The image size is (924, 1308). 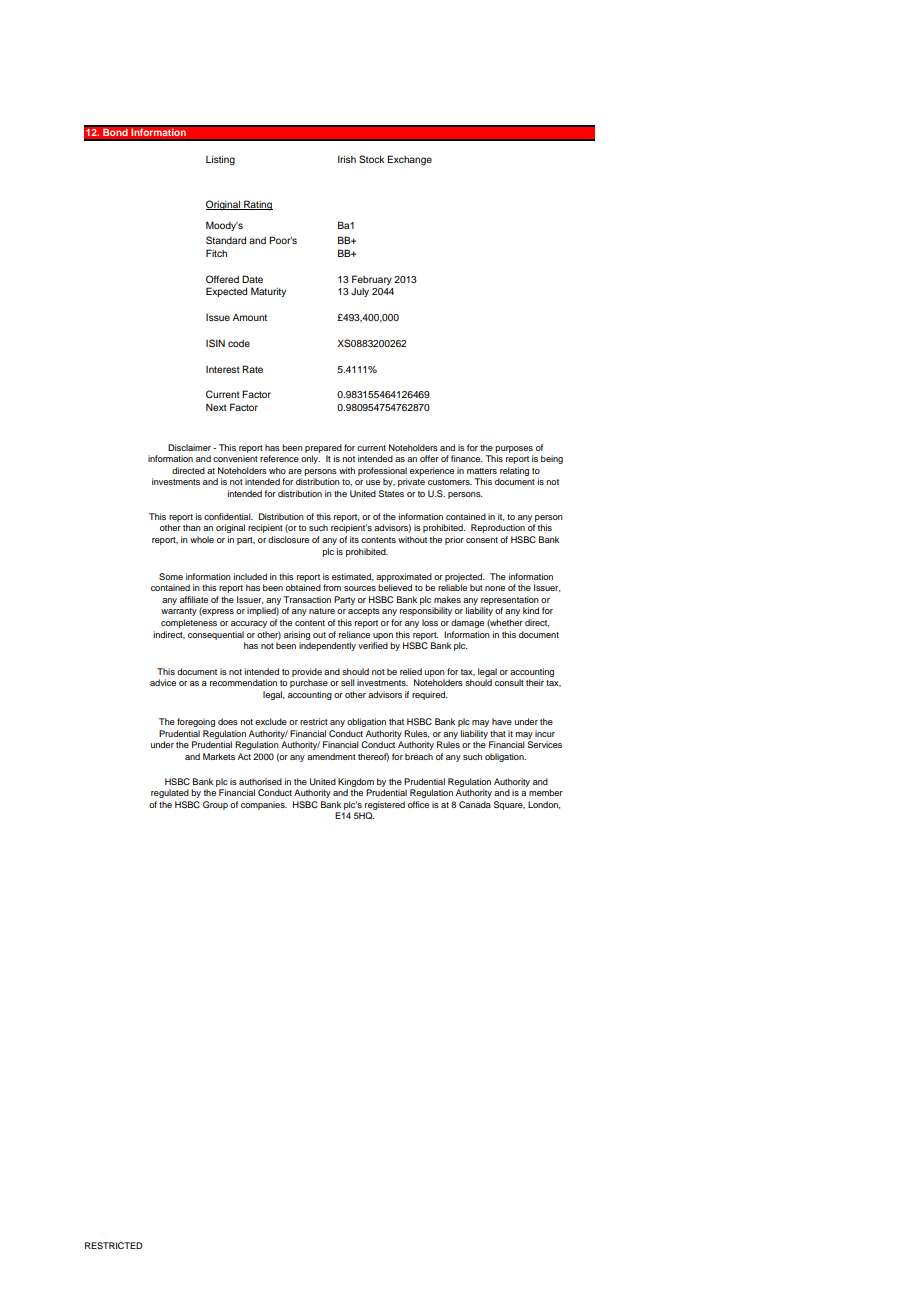 I want to click on Listing, so click(x=220, y=160).
